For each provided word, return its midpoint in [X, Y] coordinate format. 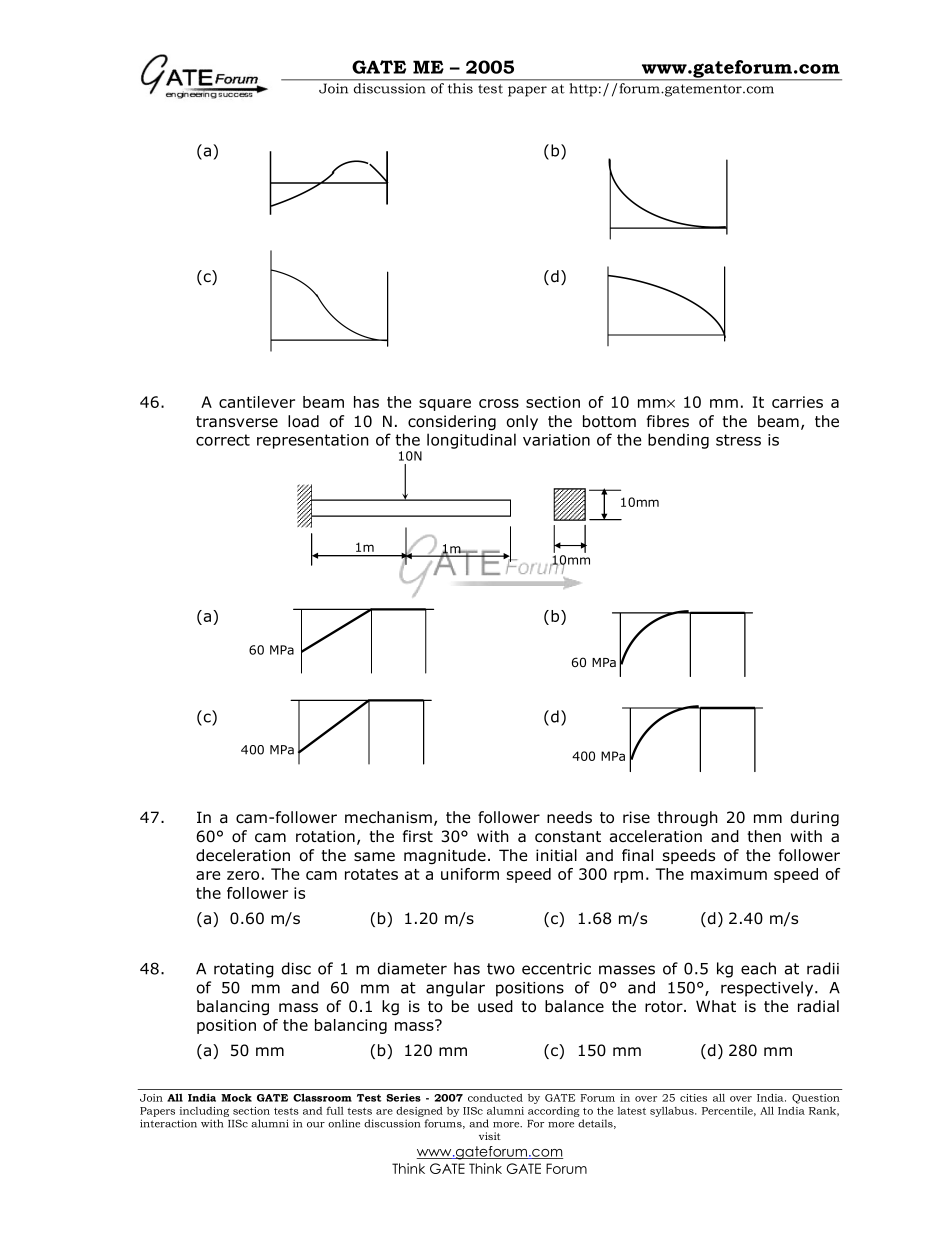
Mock [236, 1098]
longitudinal [471, 441]
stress [738, 440]
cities [693, 1098]
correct [223, 440]
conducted [495, 1098]
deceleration [243, 855]
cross [499, 403]
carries [797, 402]
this [460, 88]
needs [569, 817]
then [764, 836]
